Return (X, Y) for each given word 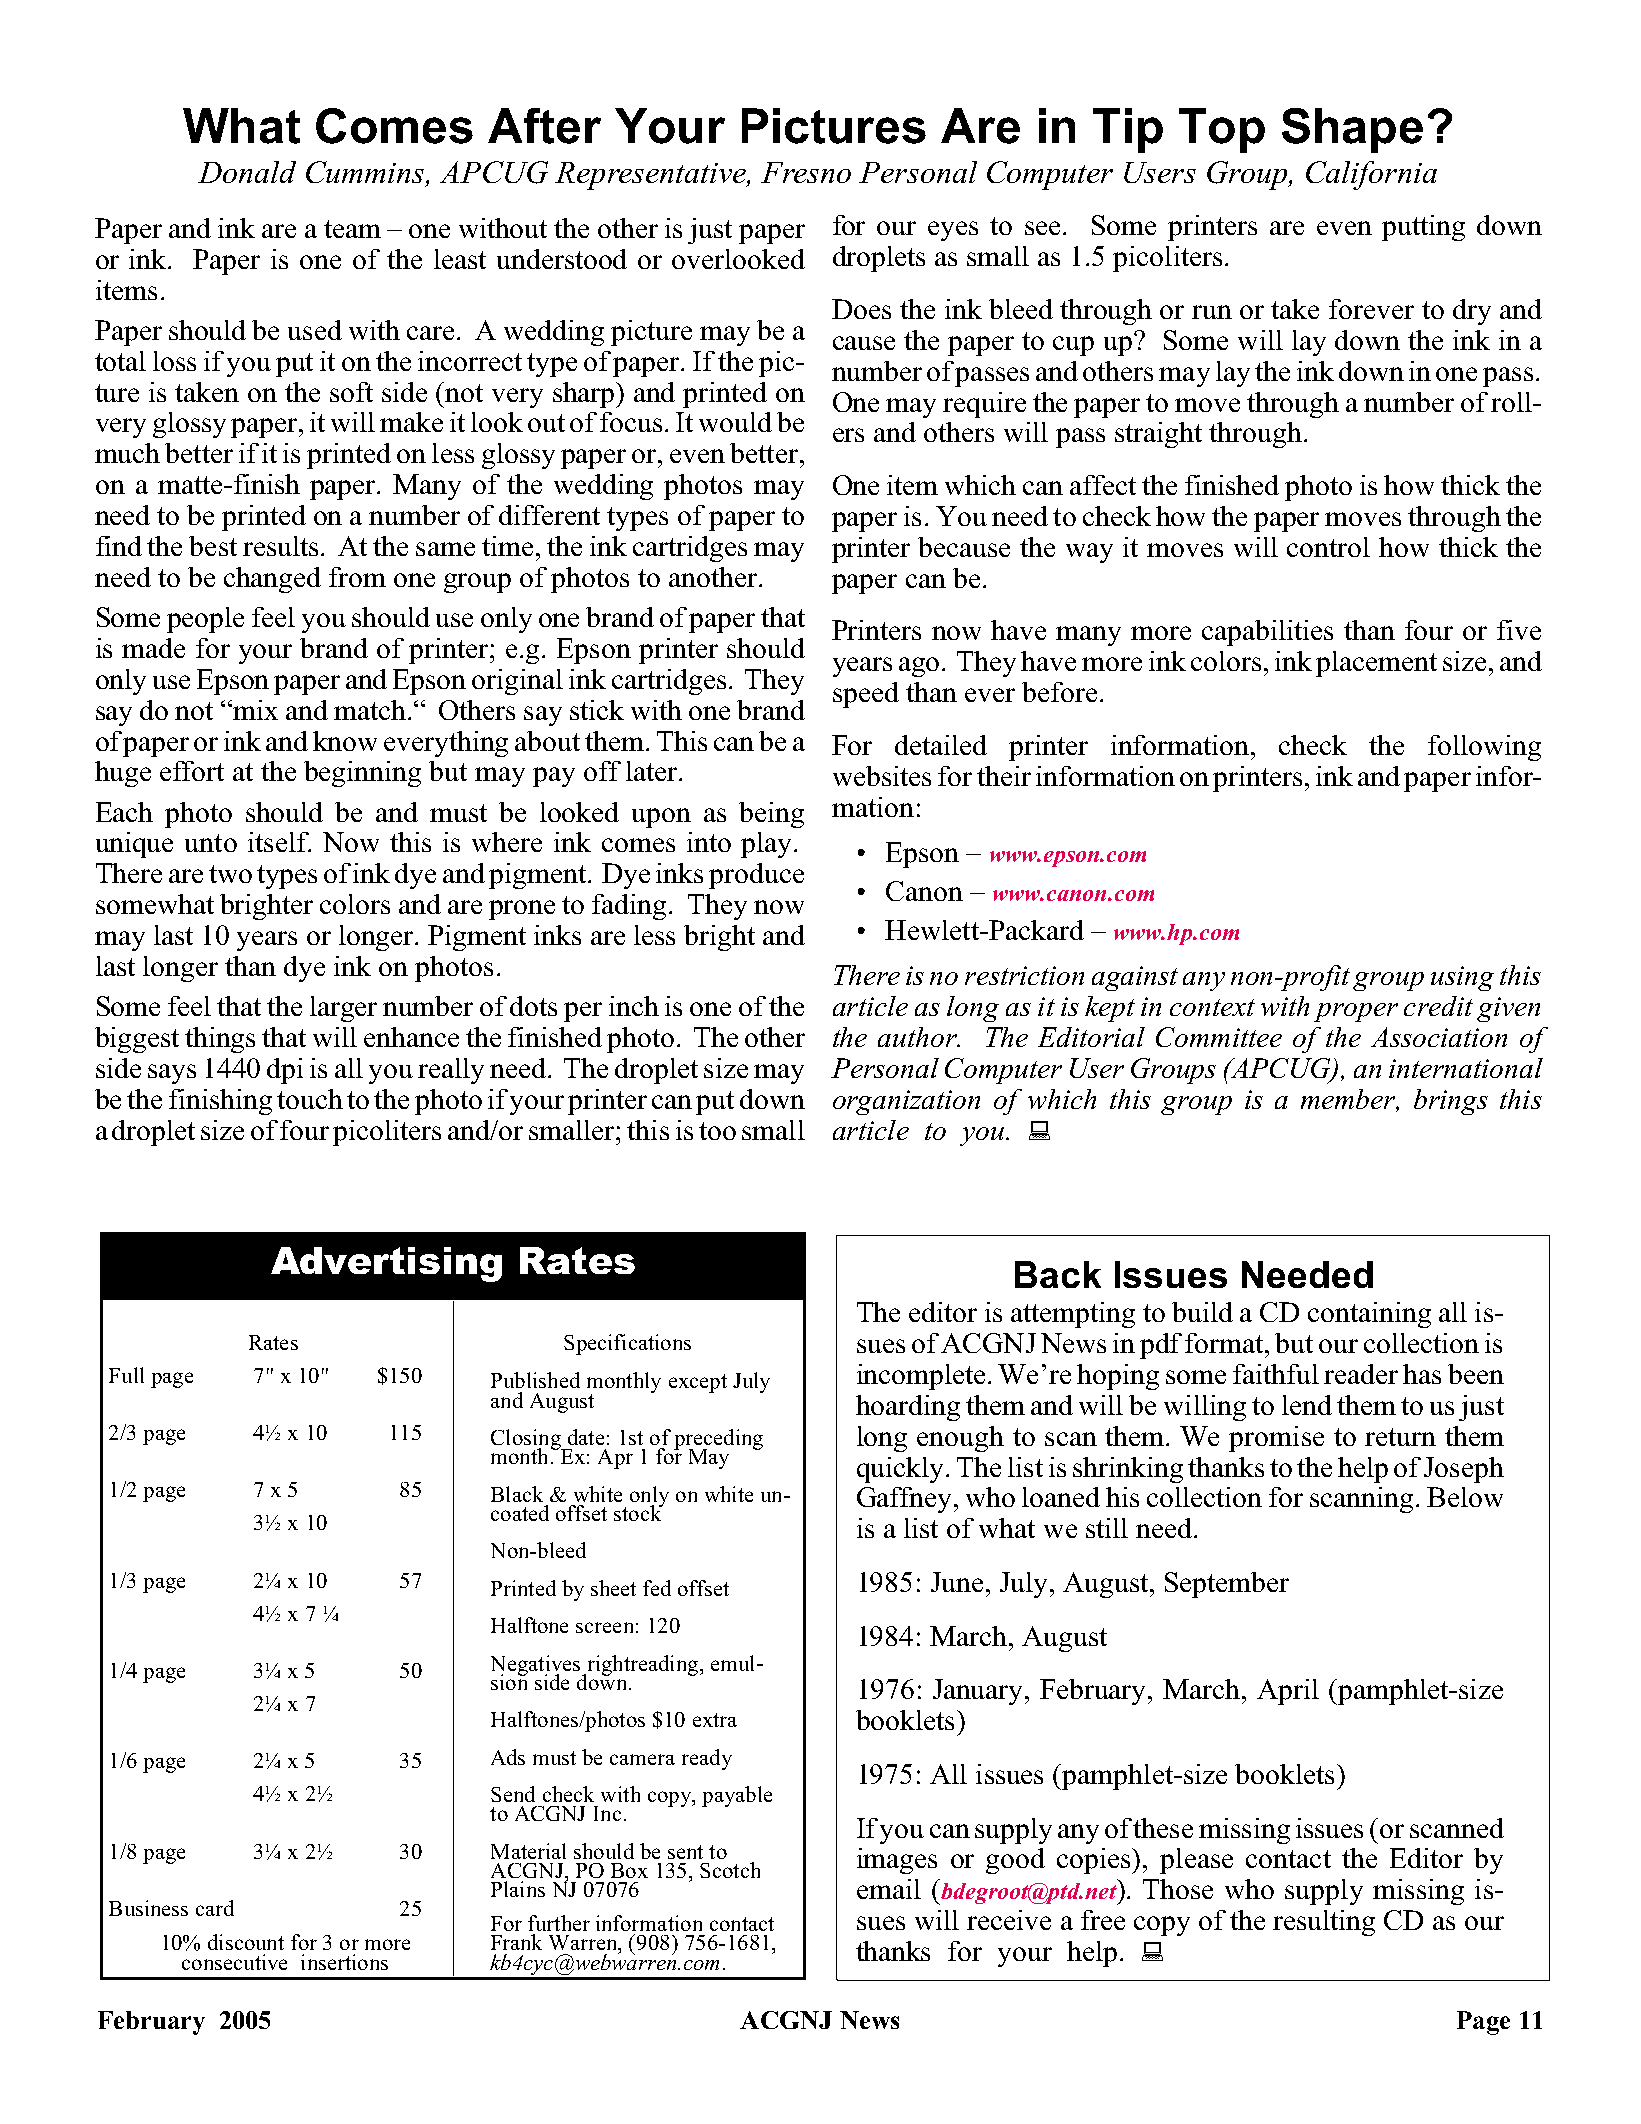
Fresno (806, 172)
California (1371, 175)
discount (246, 1942)
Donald (247, 172)
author (918, 1037)
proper (1356, 1012)
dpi (285, 1071)
